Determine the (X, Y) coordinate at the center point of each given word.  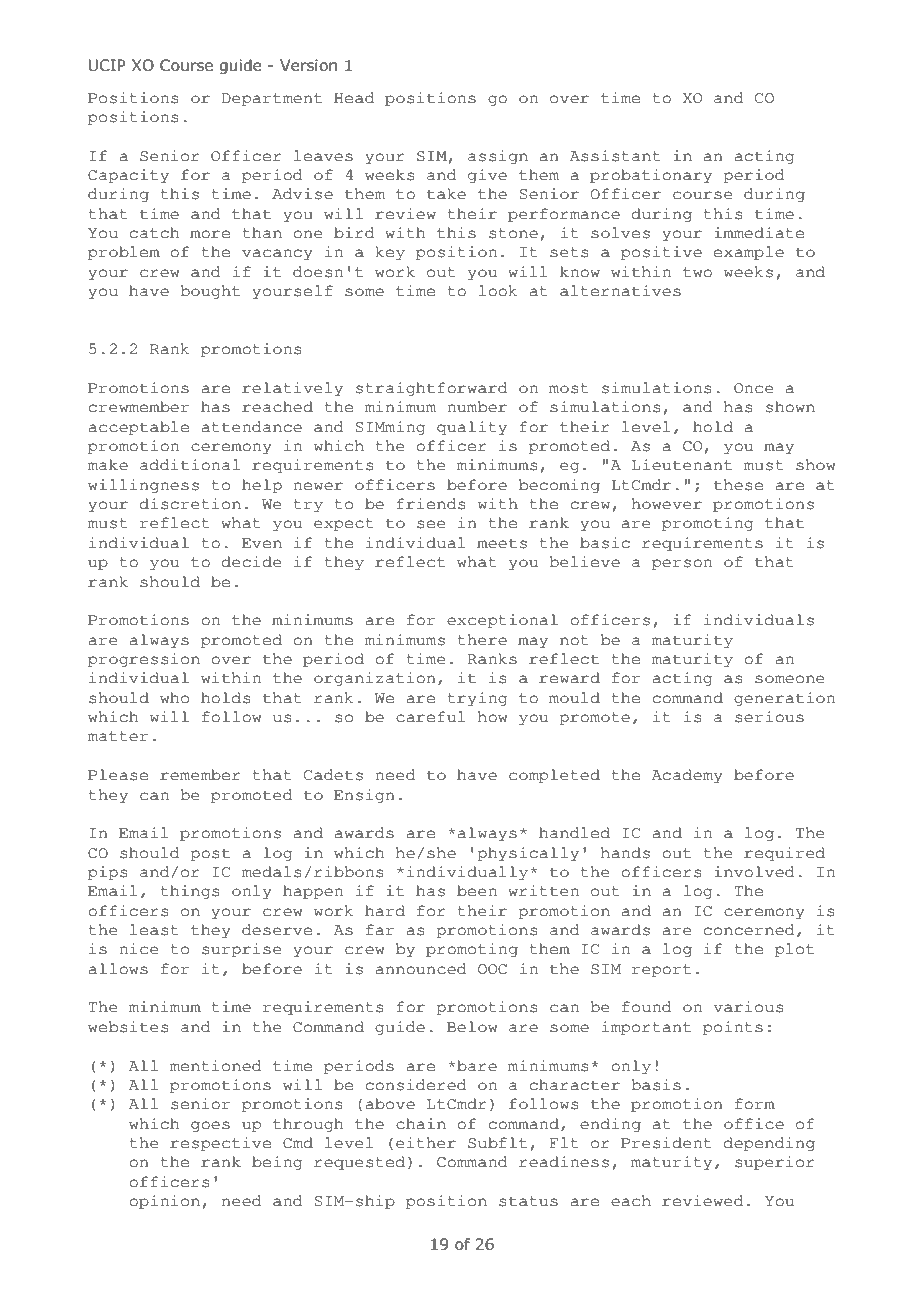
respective (220, 1144)
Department (272, 100)
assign (498, 157)
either (426, 1143)
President (666, 1143)
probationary (651, 176)
